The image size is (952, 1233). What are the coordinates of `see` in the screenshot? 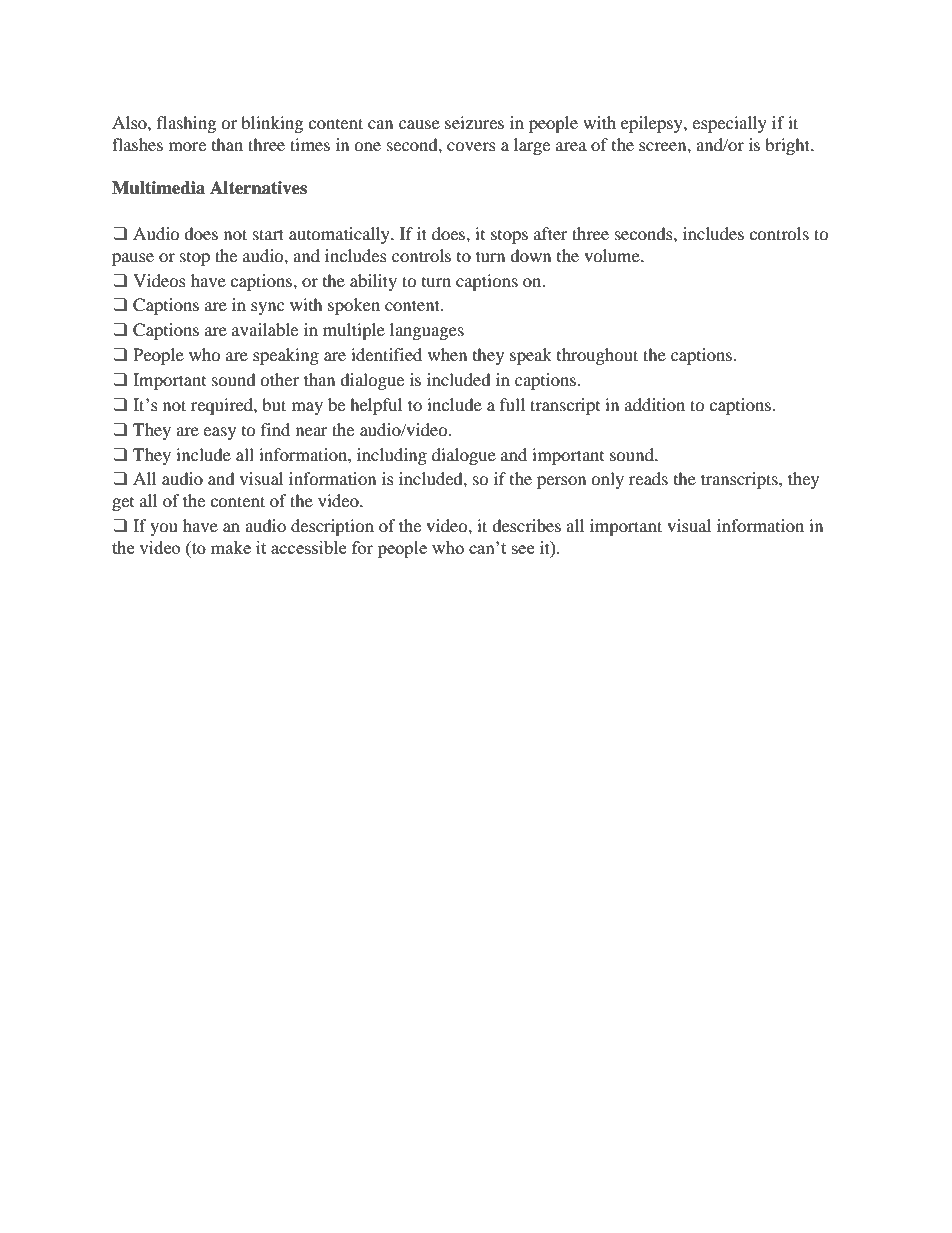 It's located at (523, 549).
